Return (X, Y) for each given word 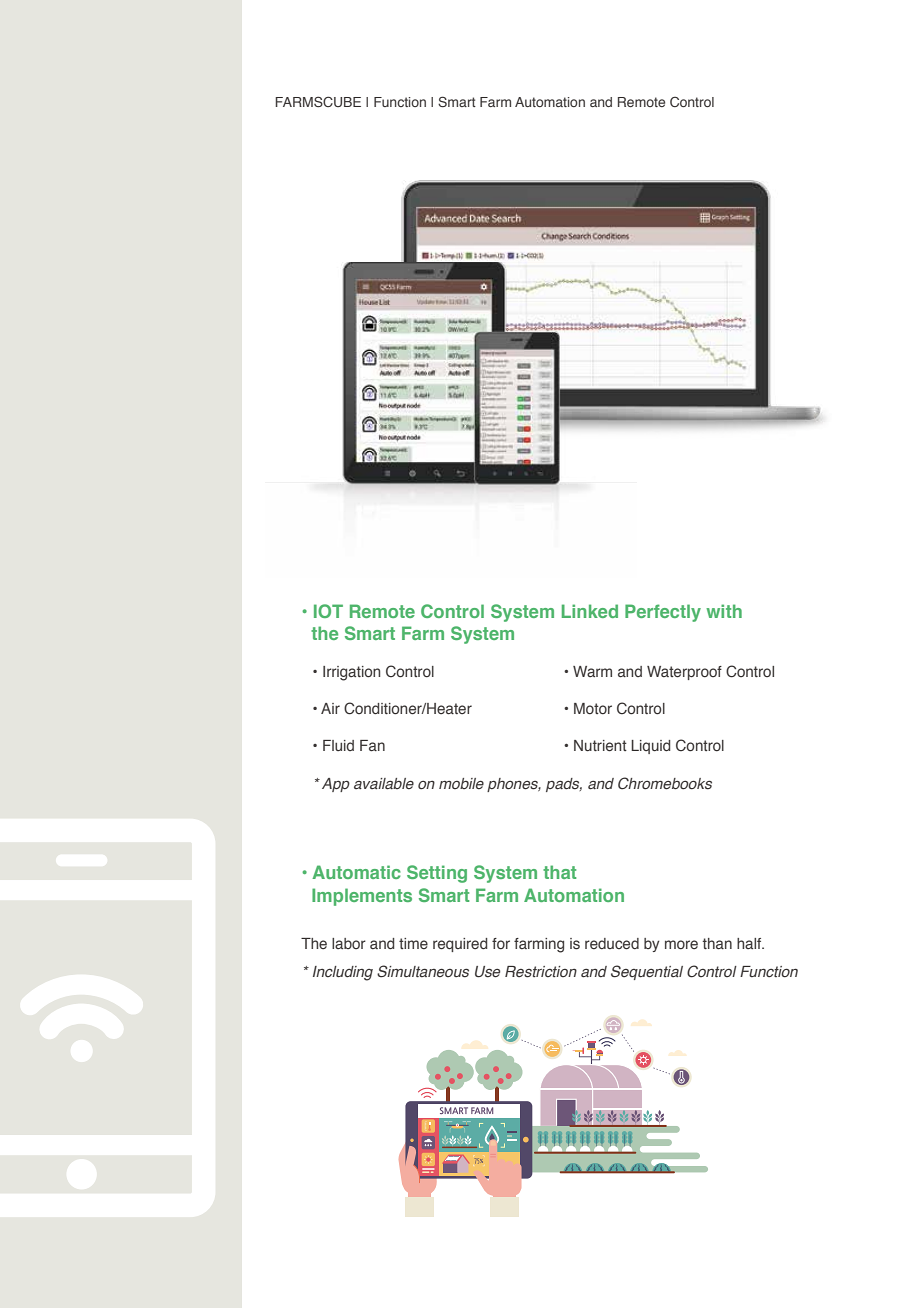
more (681, 944)
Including (343, 973)
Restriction (541, 972)
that (559, 872)
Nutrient (600, 746)
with (724, 611)
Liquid (650, 747)
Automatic (356, 872)
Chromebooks (665, 783)
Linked (590, 611)
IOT (328, 611)
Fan (372, 745)
